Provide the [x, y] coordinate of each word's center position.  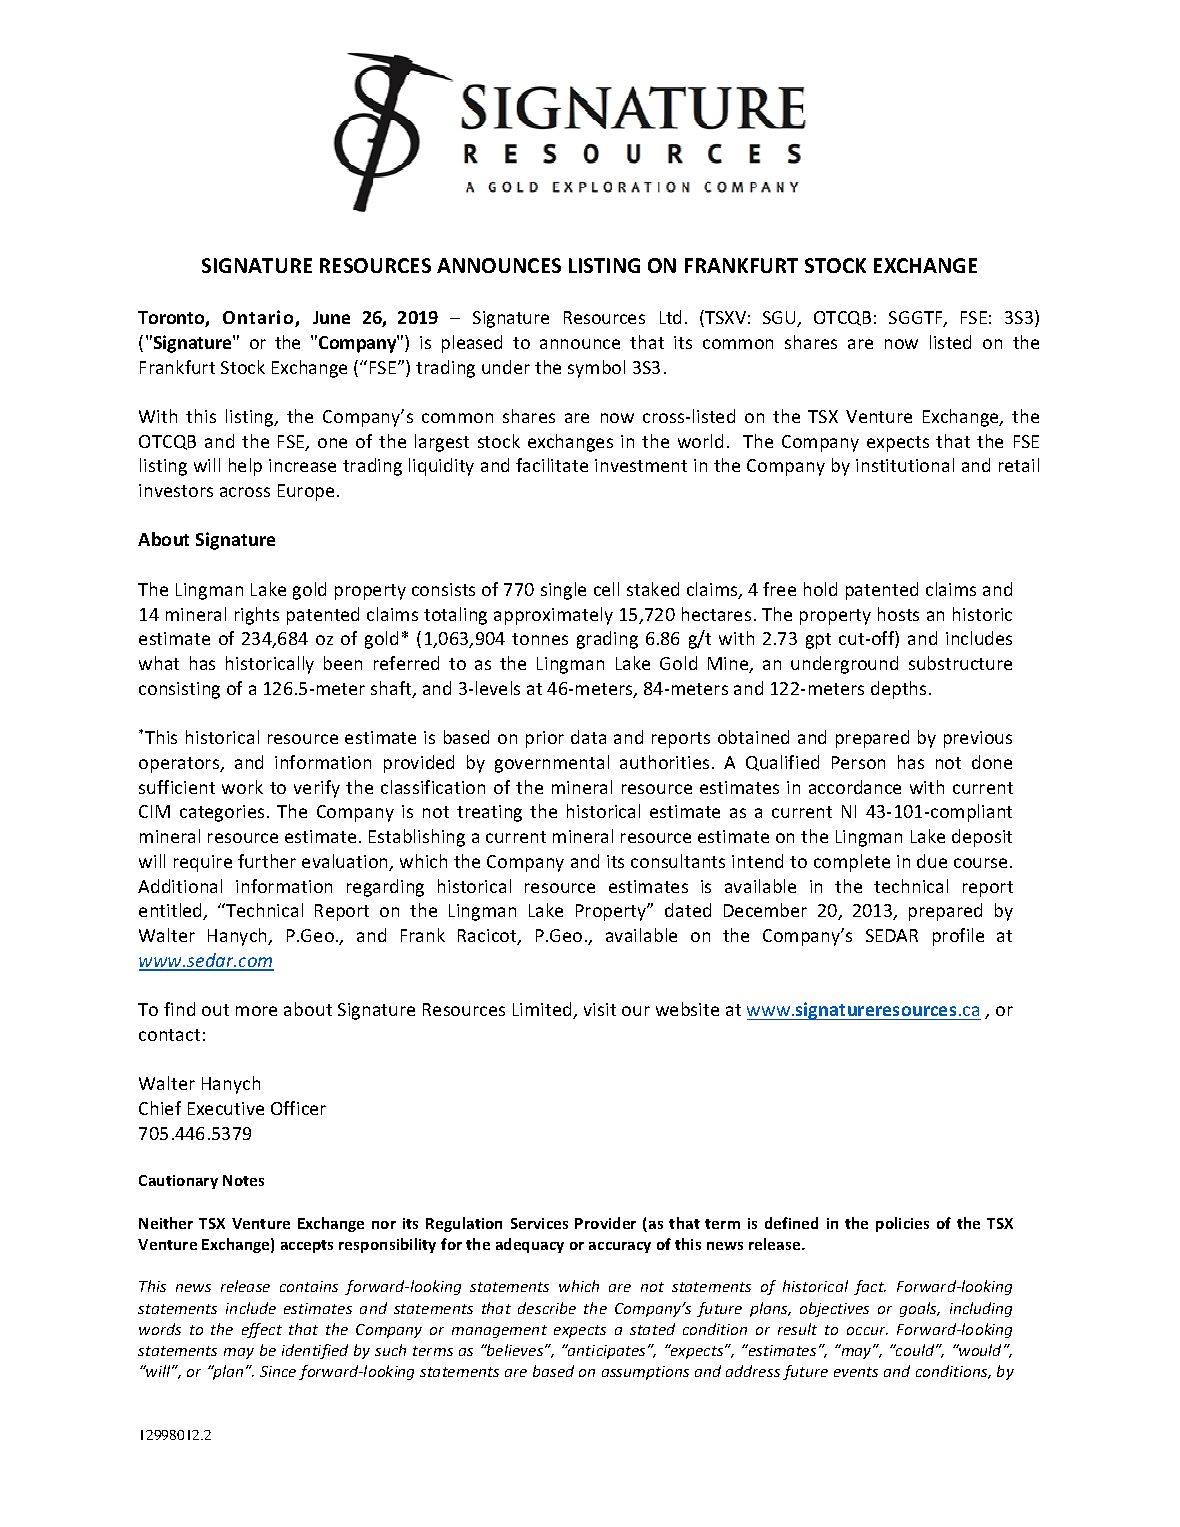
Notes [243, 1180]
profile [958, 937]
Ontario [259, 318]
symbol [596, 369]
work [242, 787]
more [256, 1011]
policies [902, 1224]
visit [600, 1009]
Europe [306, 492]
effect [262, 1330]
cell [606, 589]
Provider [605, 1223]
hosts [898, 614]
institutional [905, 465]
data [588, 737]
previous [978, 739]
